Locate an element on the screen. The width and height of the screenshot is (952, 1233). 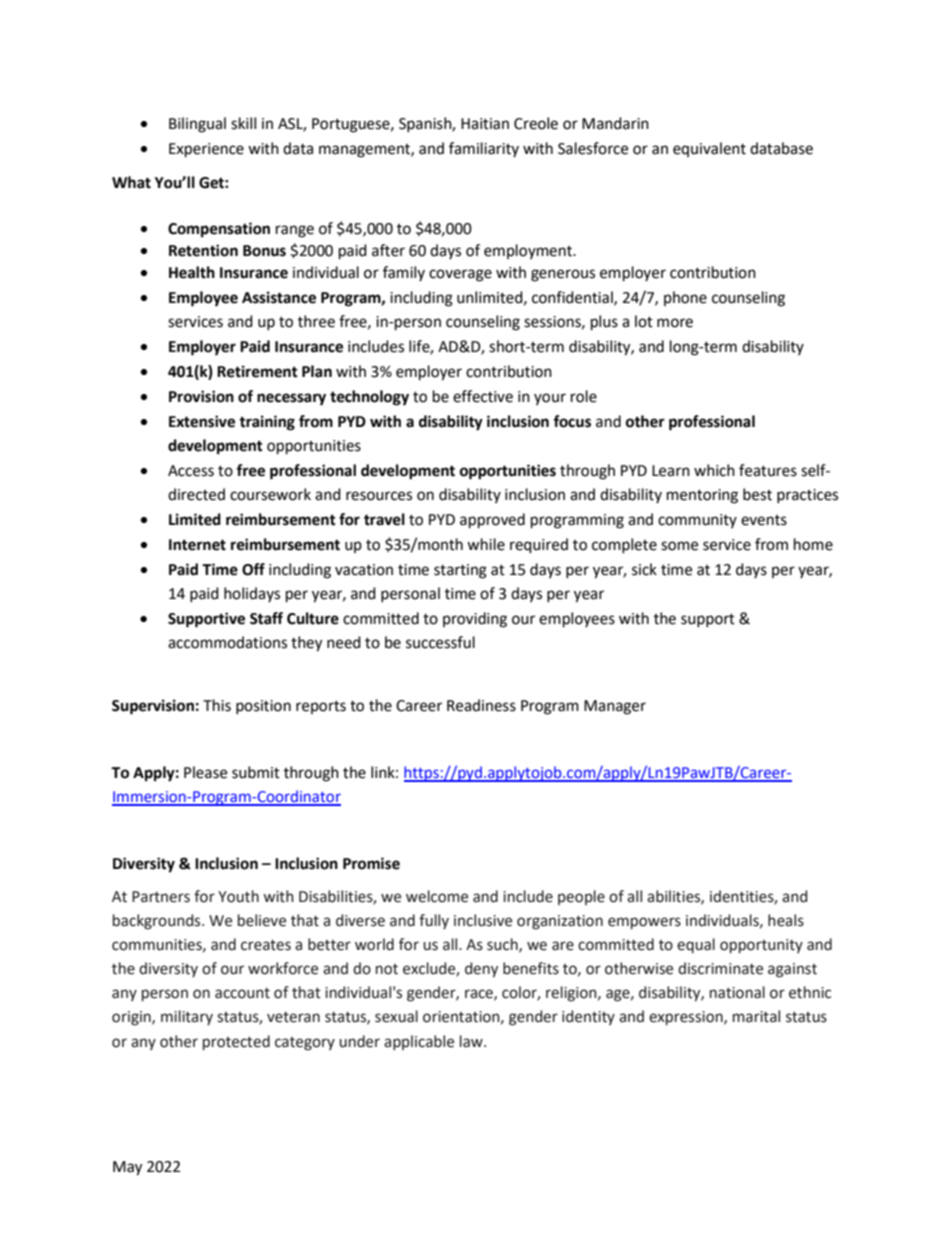
law is located at coordinates (472, 1041).
